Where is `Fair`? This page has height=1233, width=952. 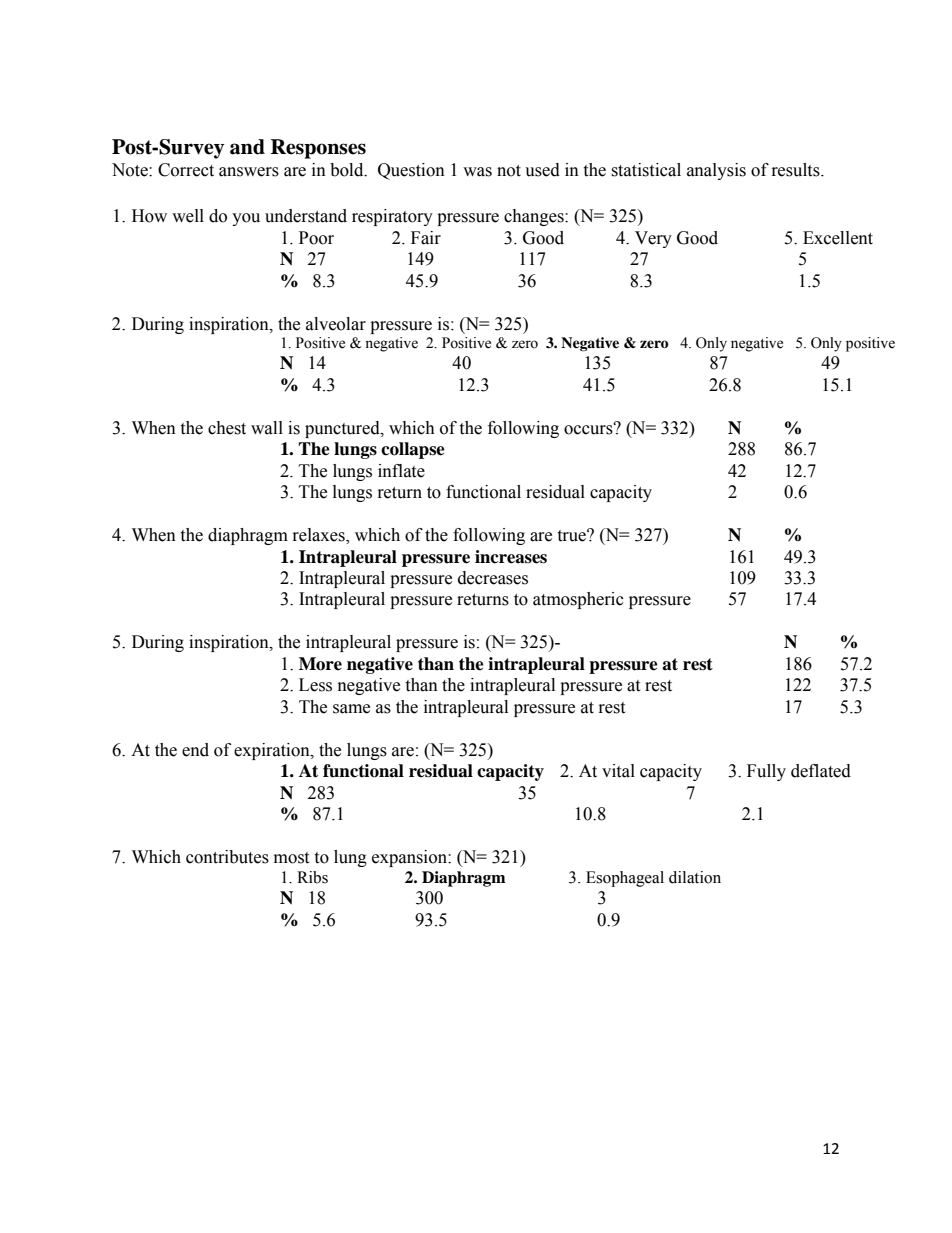 Fair is located at coordinates (426, 238).
